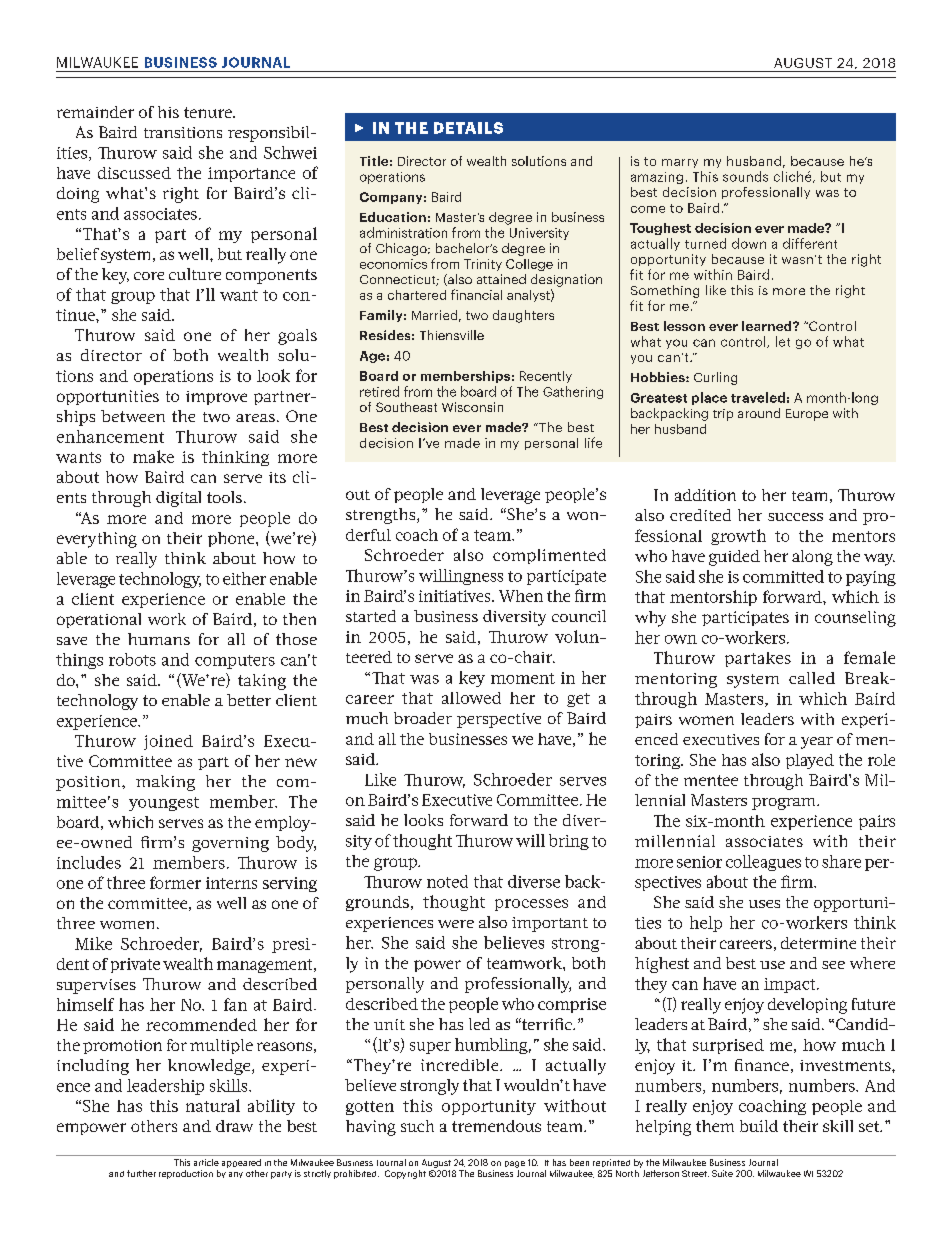 The height and width of the screenshot is (1233, 952). Describe the element at coordinates (165, 783) in the screenshot. I see `making` at that location.
